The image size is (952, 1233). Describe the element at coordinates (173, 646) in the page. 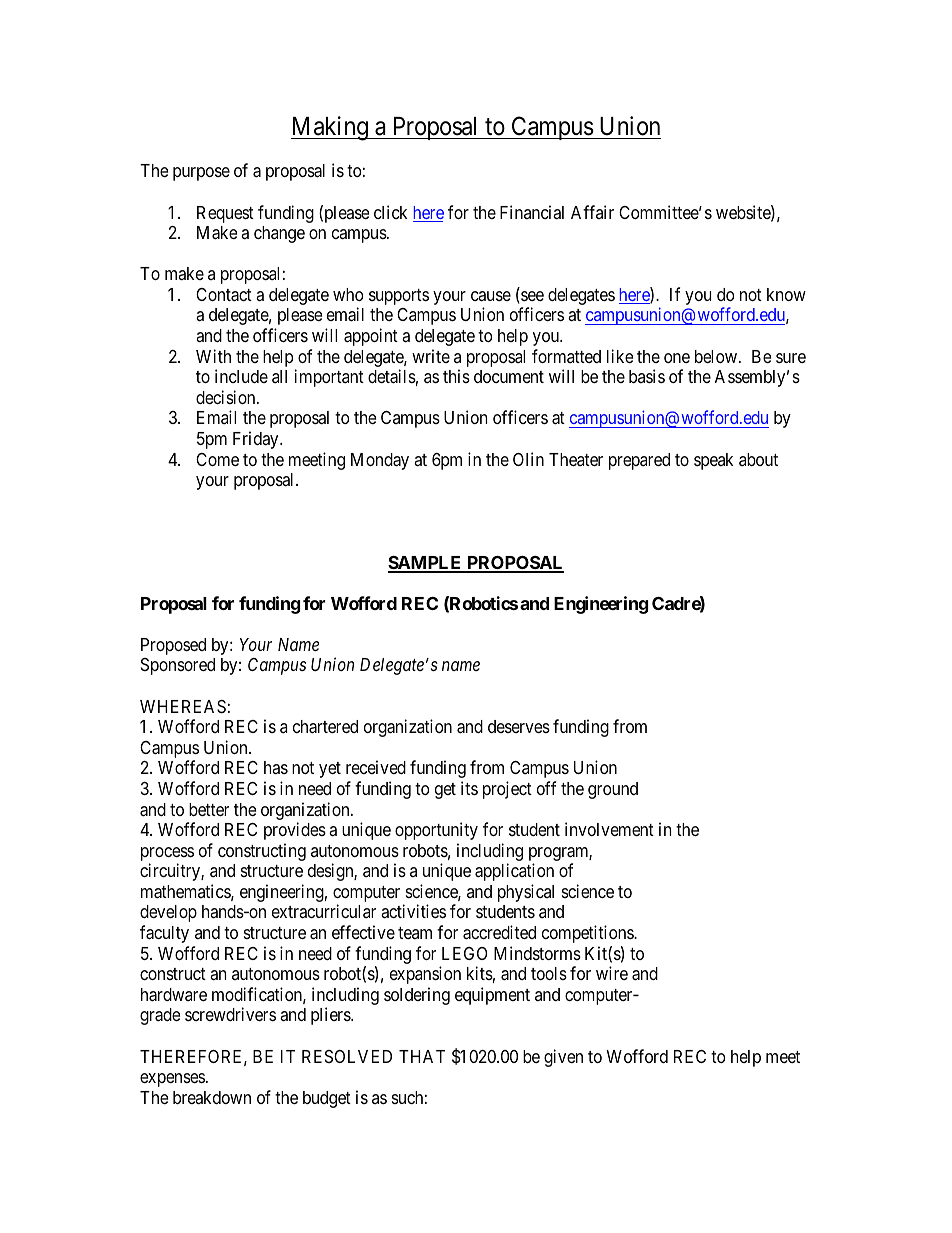

I see `Proposed` at that location.
